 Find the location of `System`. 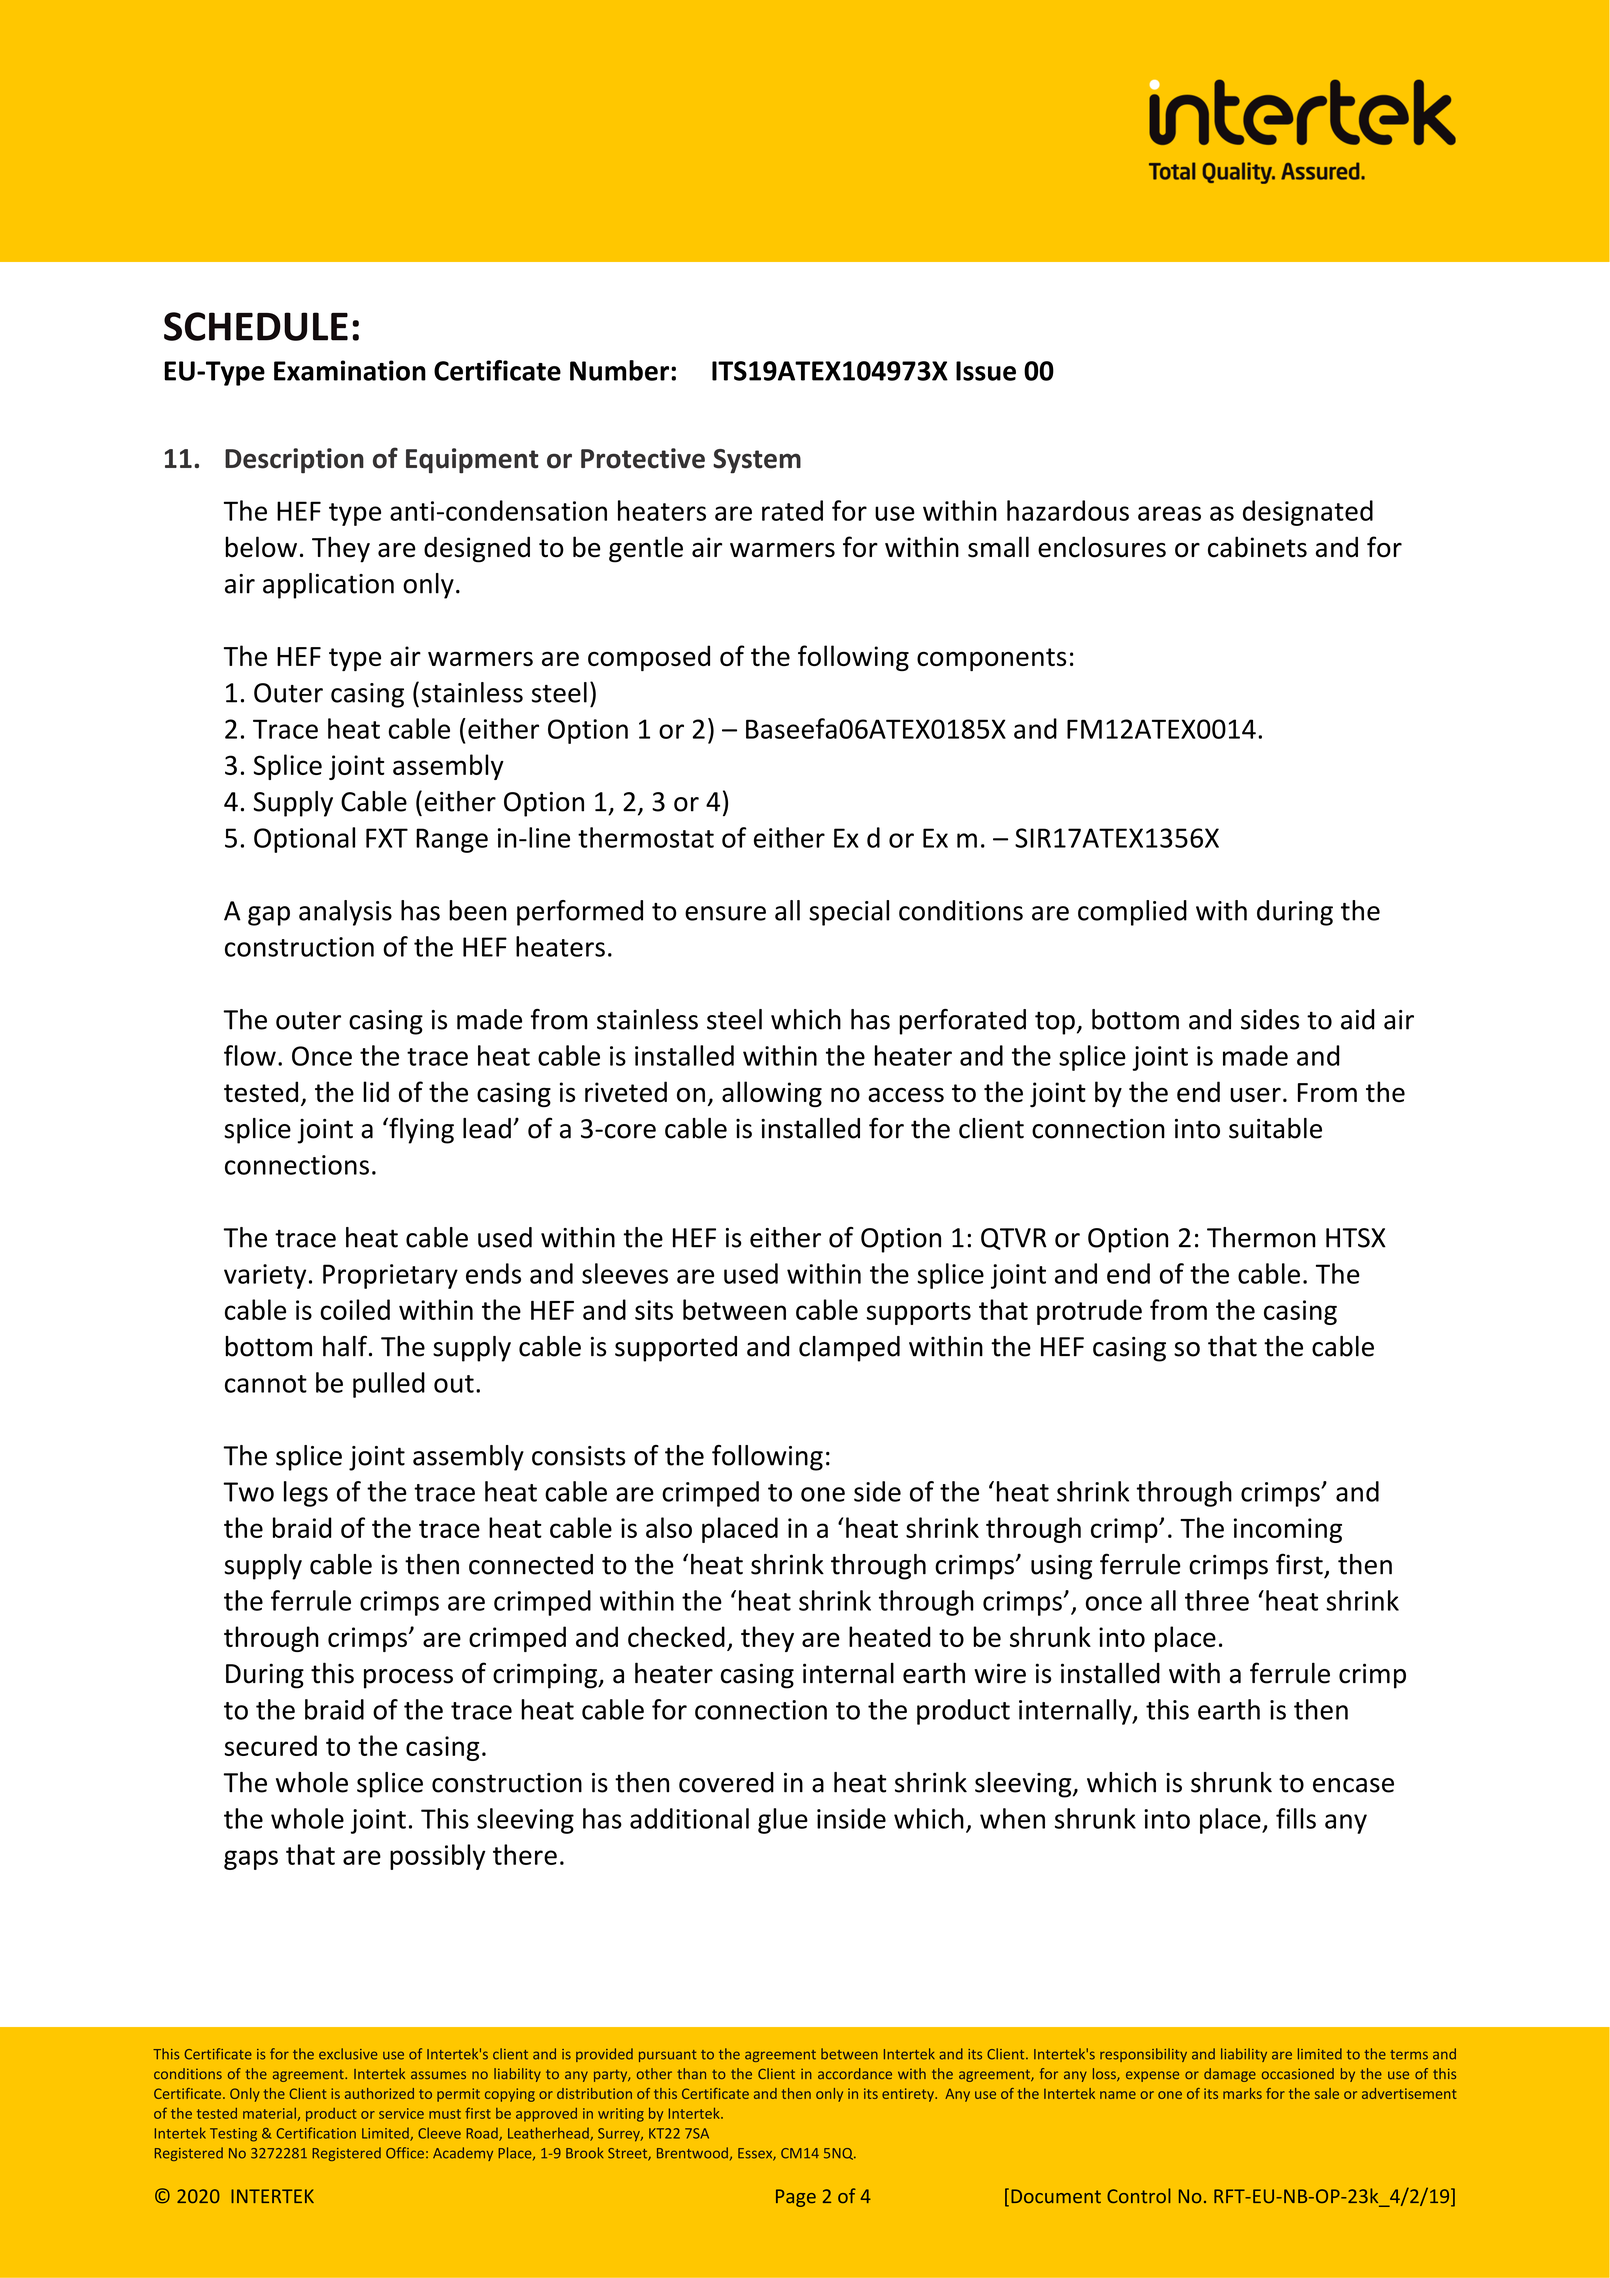

System is located at coordinates (757, 461).
